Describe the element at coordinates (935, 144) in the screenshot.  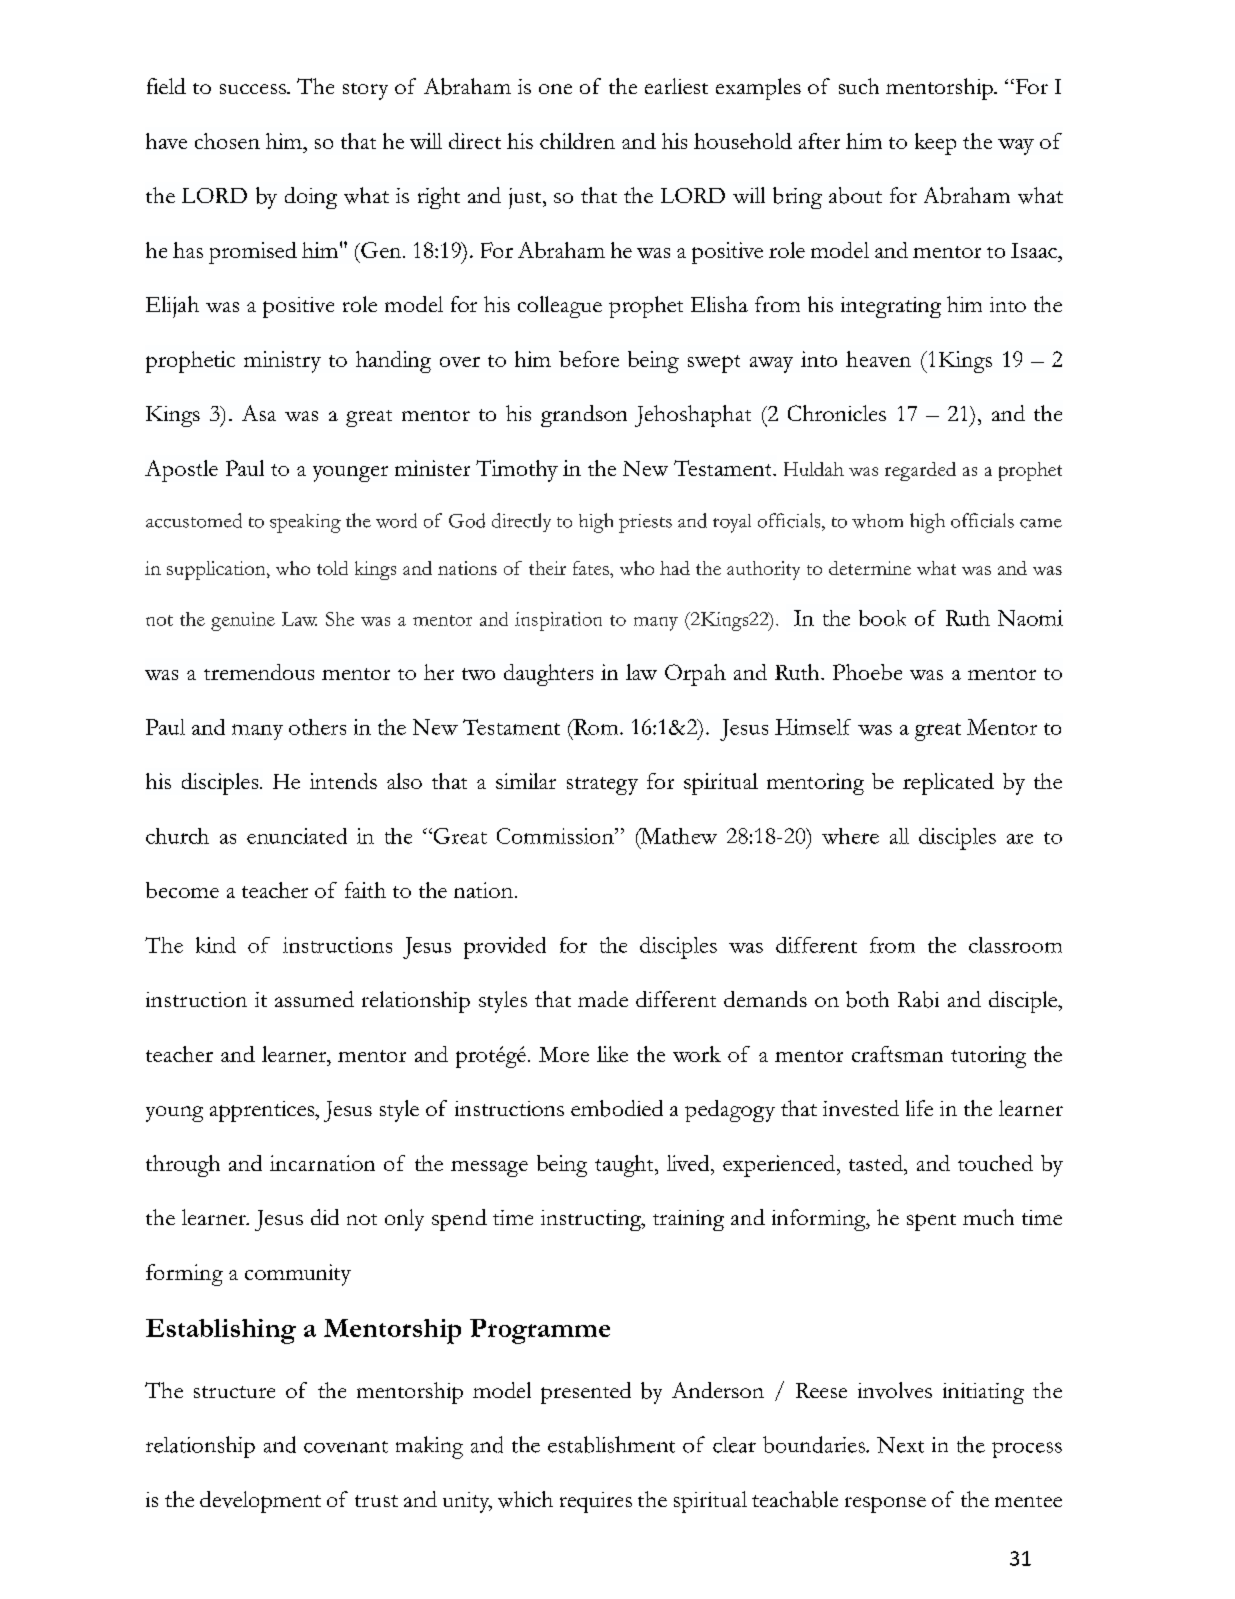
I see `keep` at that location.
